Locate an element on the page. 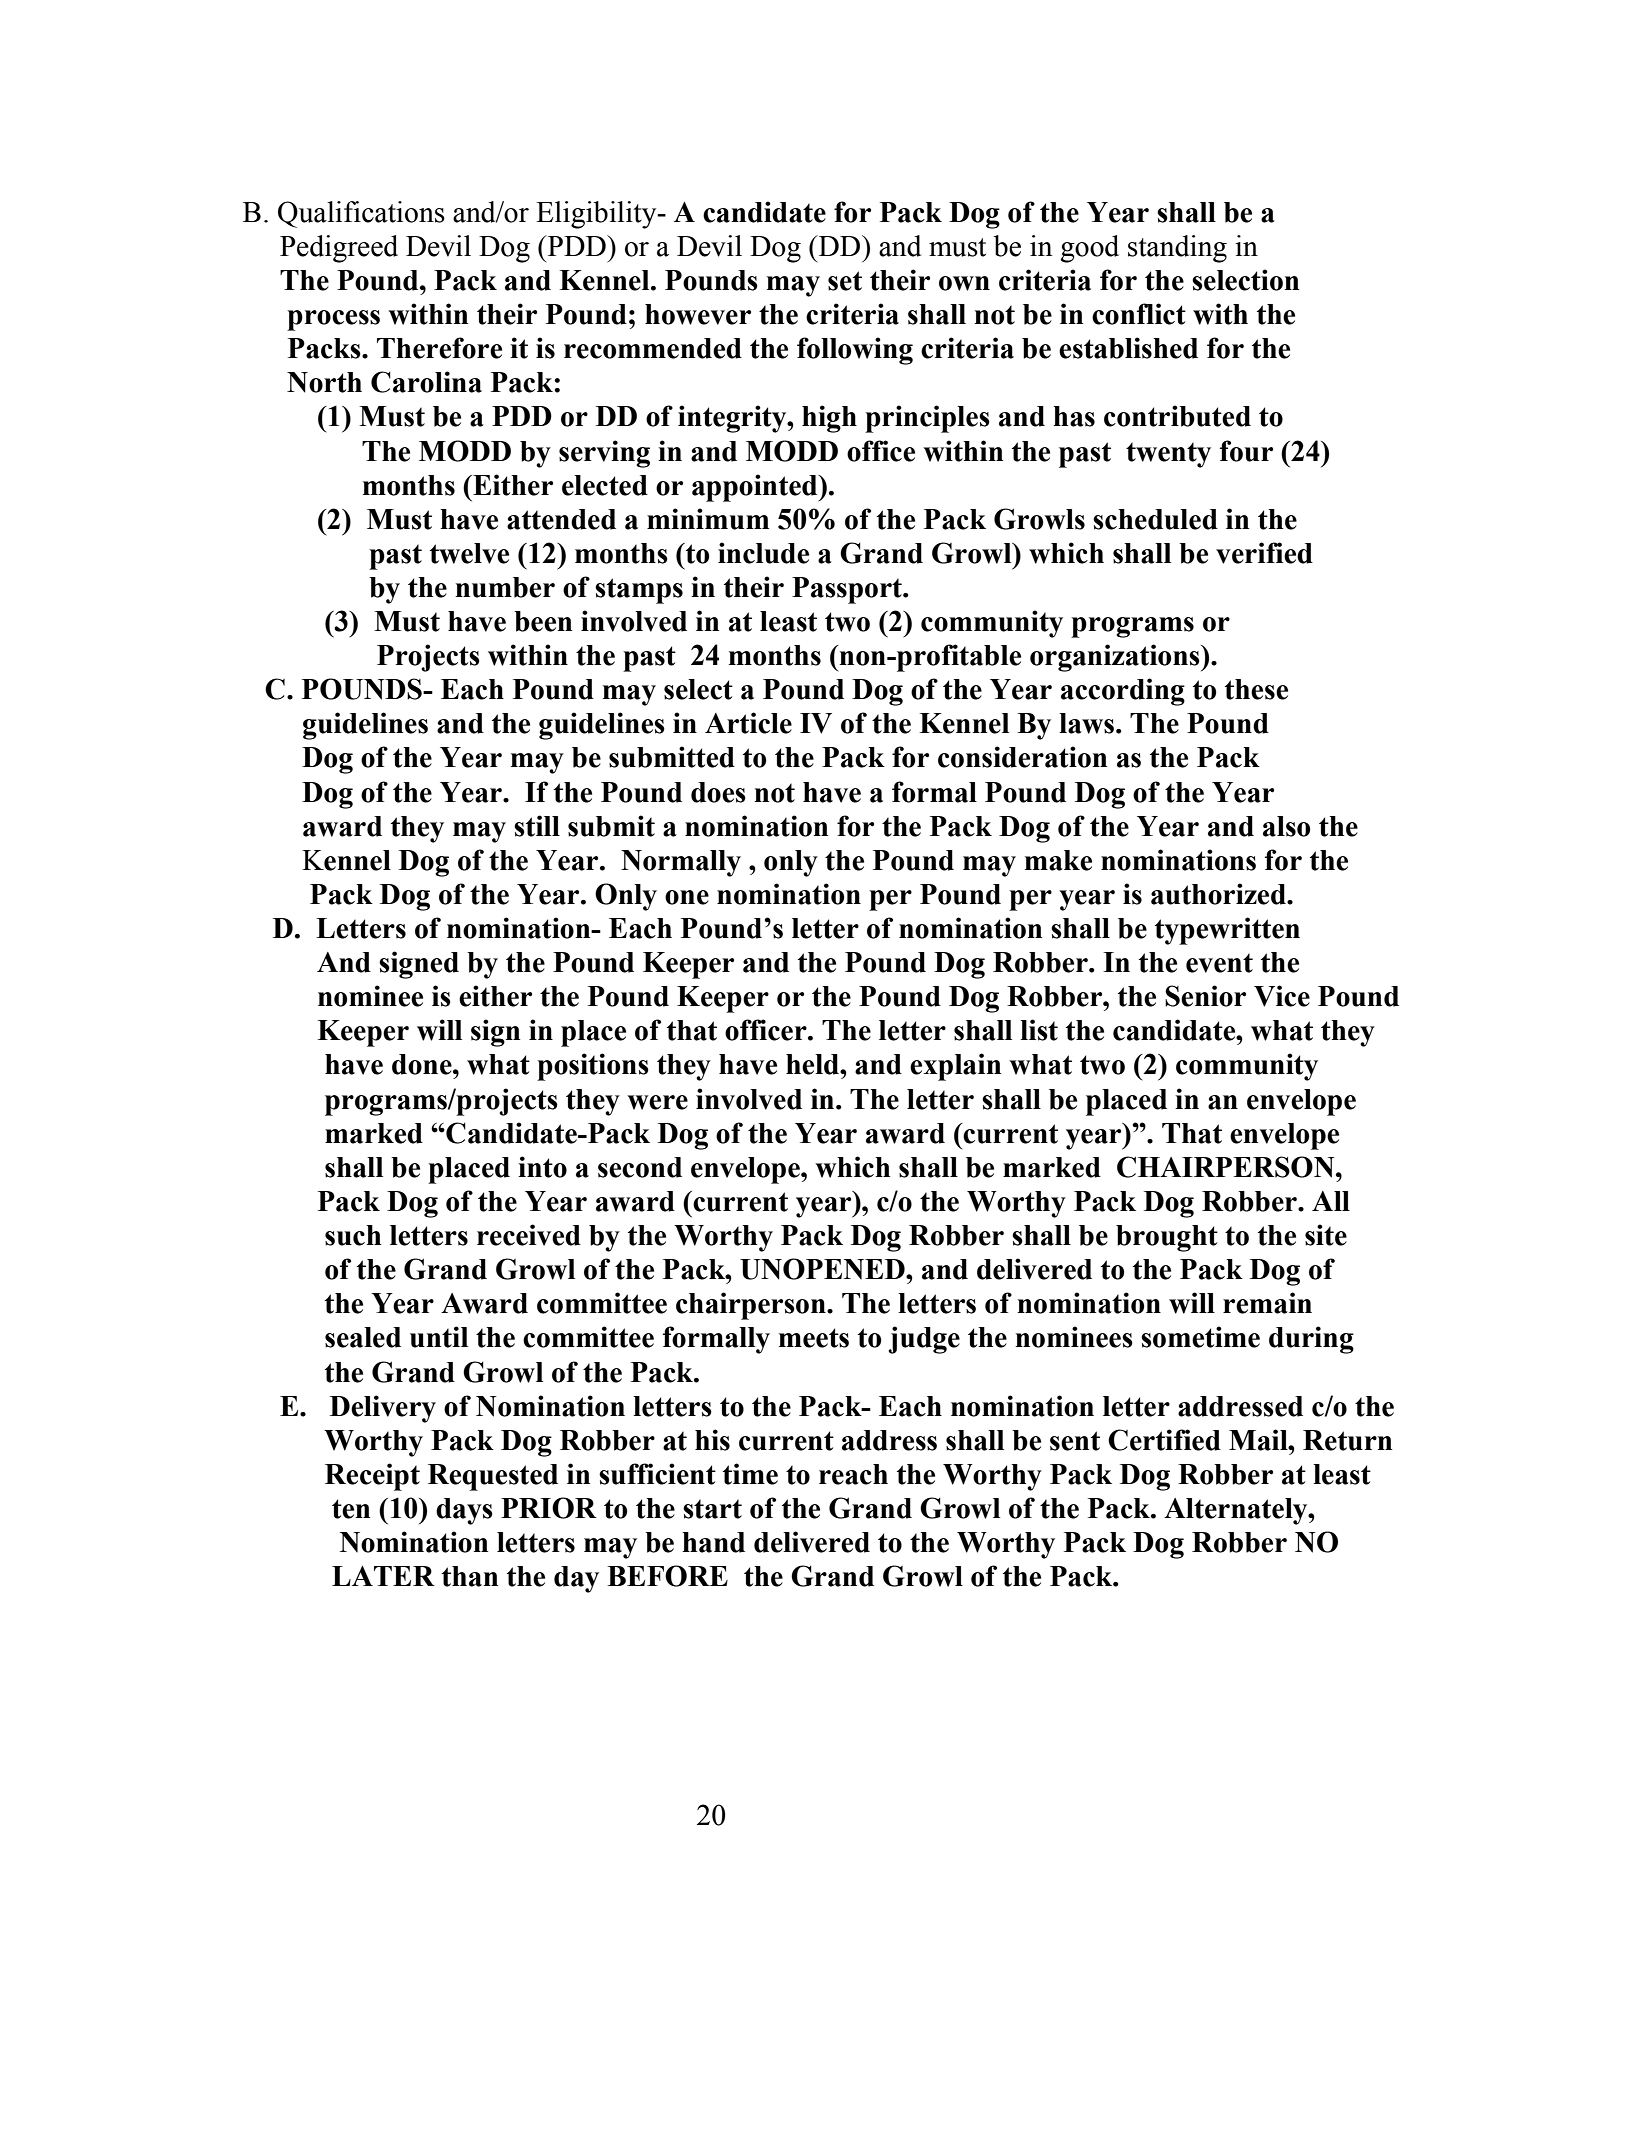  explain is located at coordinates (955, 1067).
